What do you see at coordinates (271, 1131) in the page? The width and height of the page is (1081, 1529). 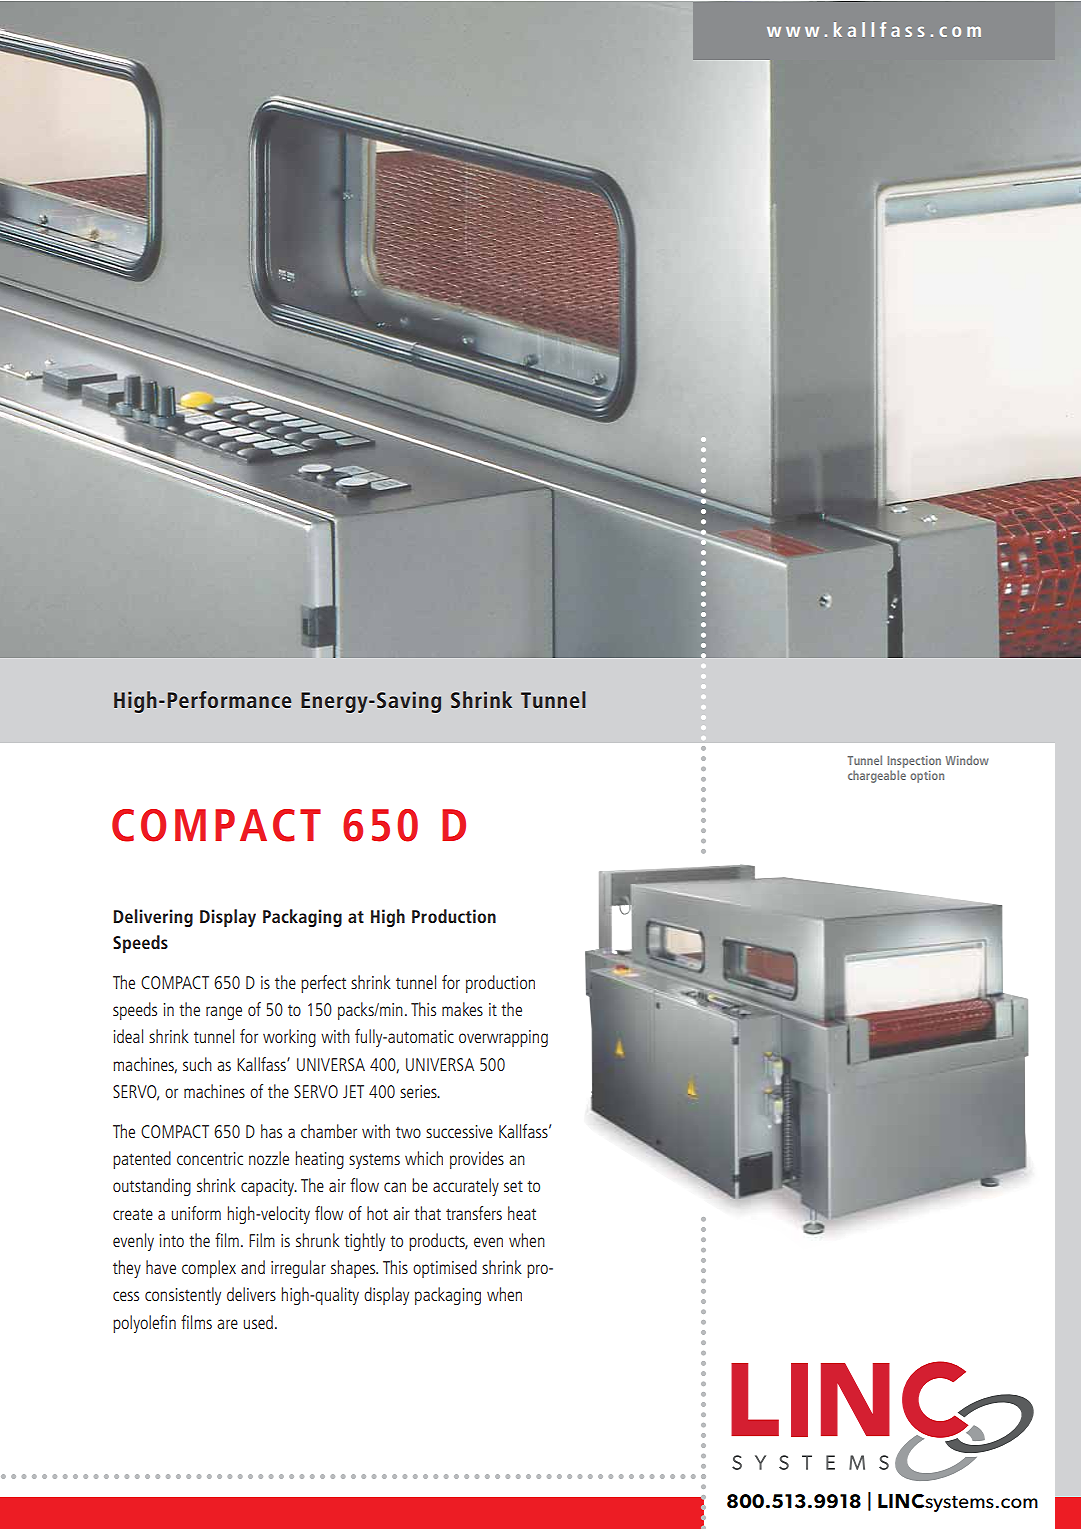 I see `has` at bounding box center [271, 1131].
